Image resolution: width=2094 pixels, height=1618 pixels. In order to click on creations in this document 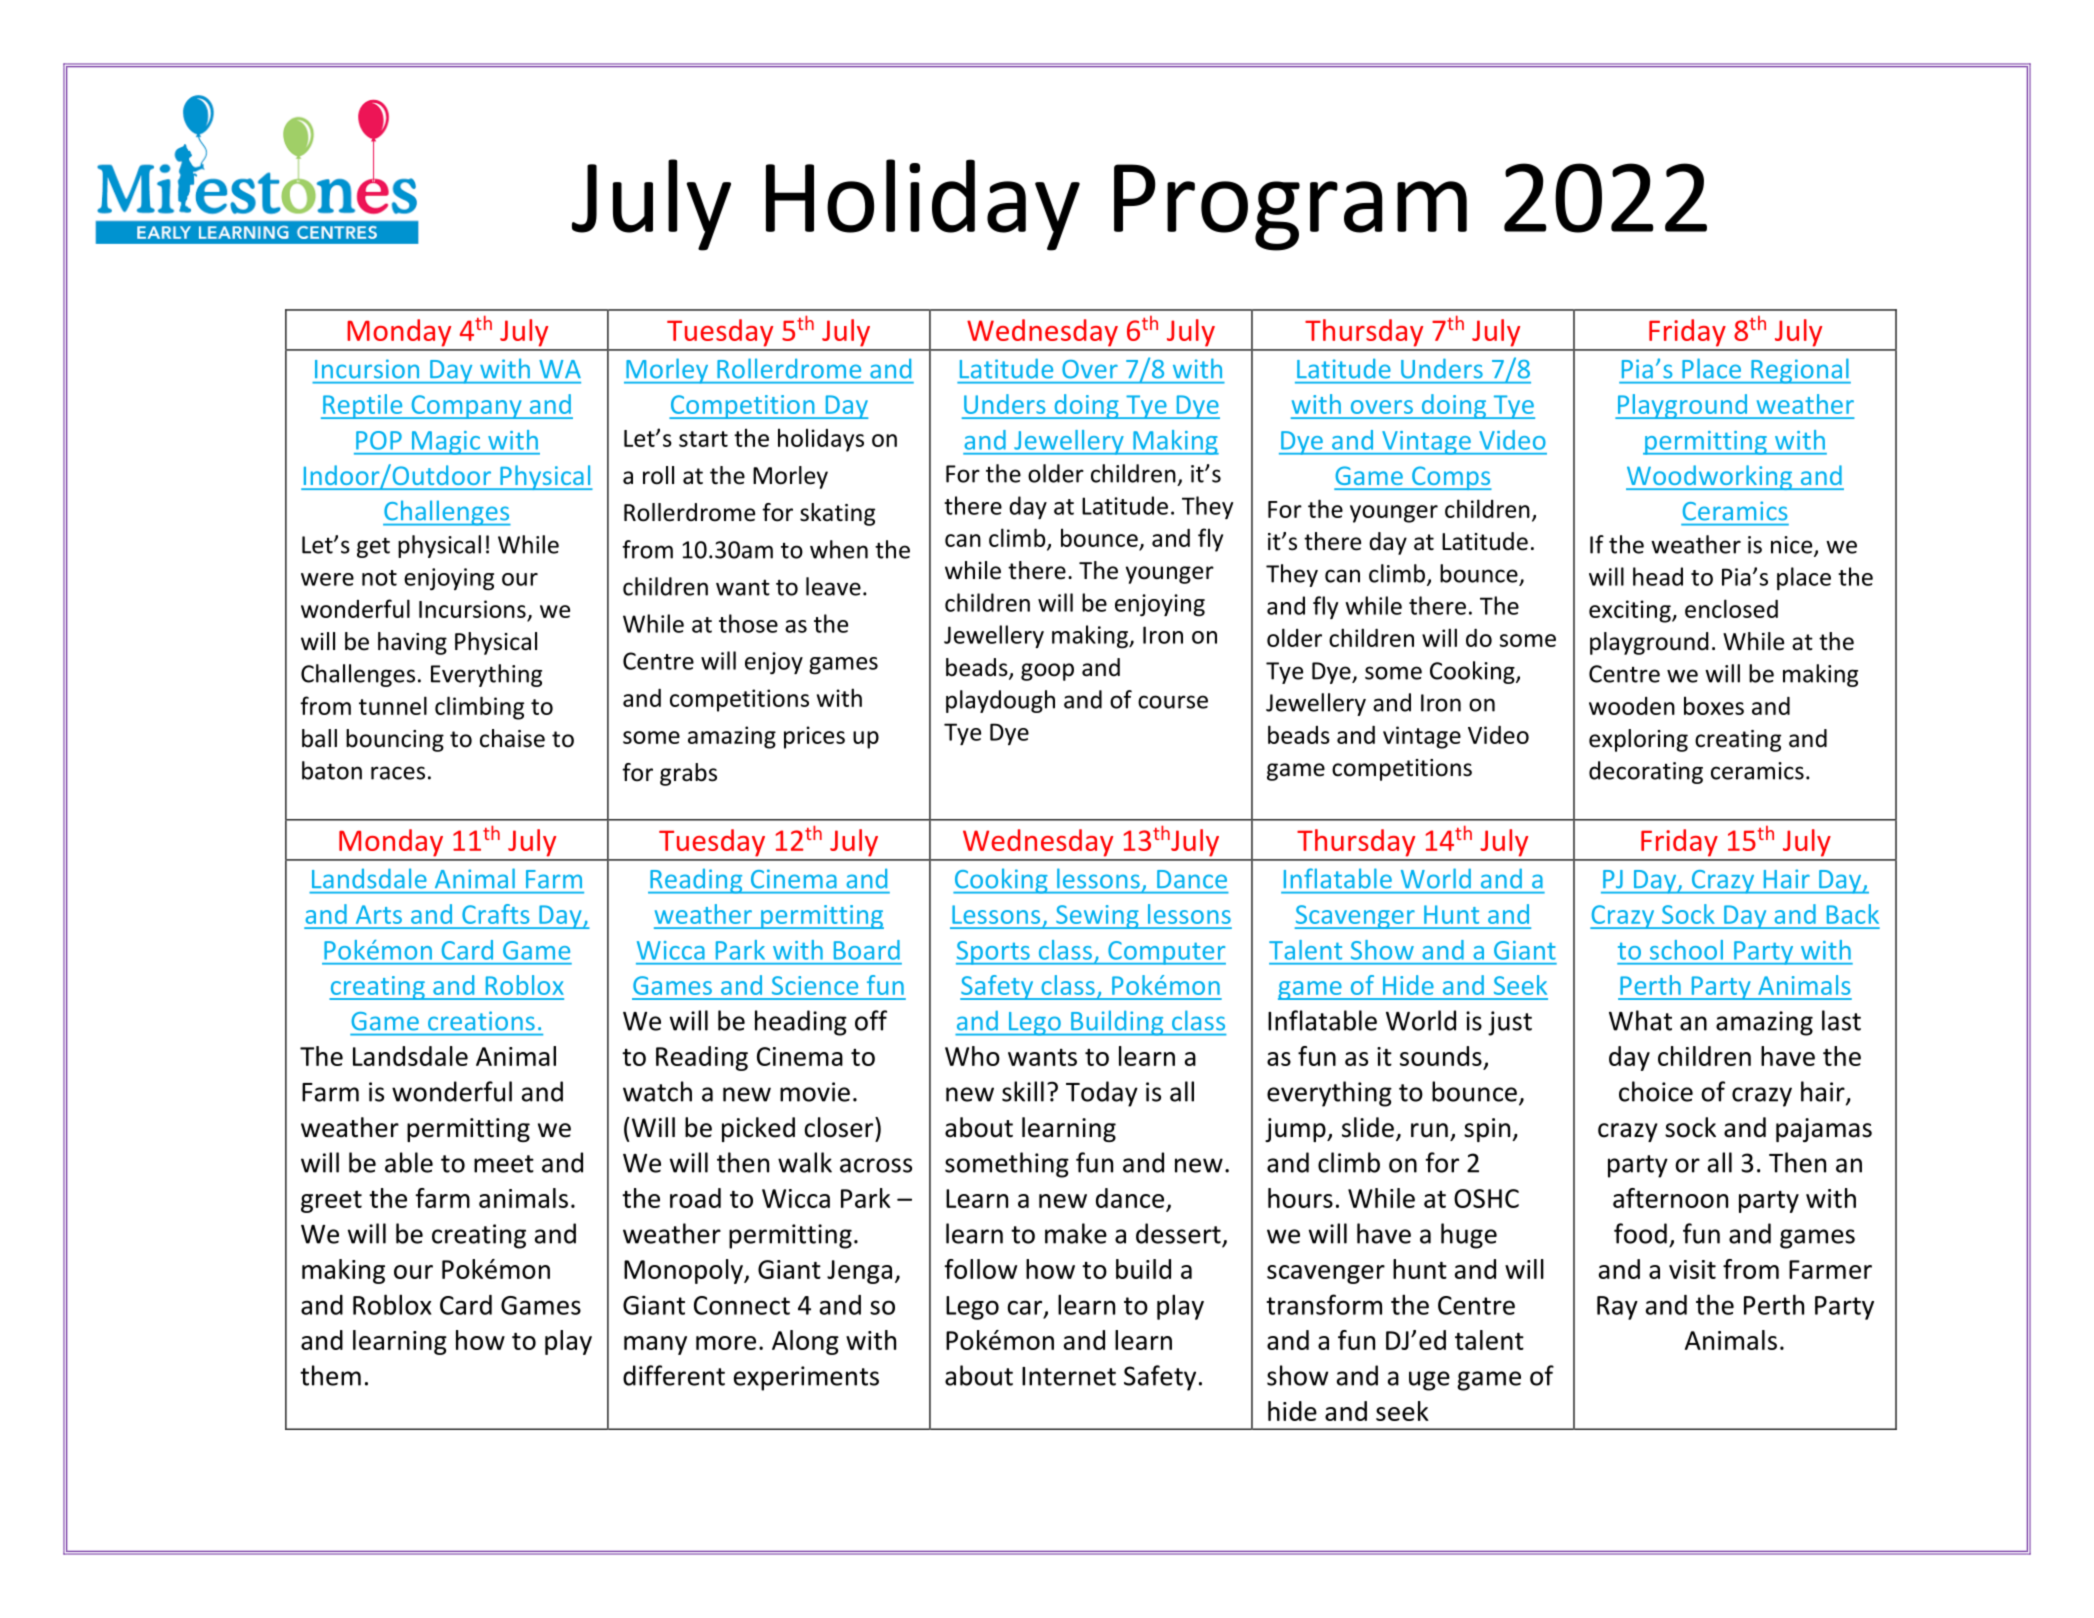, I will do `click(481, 1021)`.
